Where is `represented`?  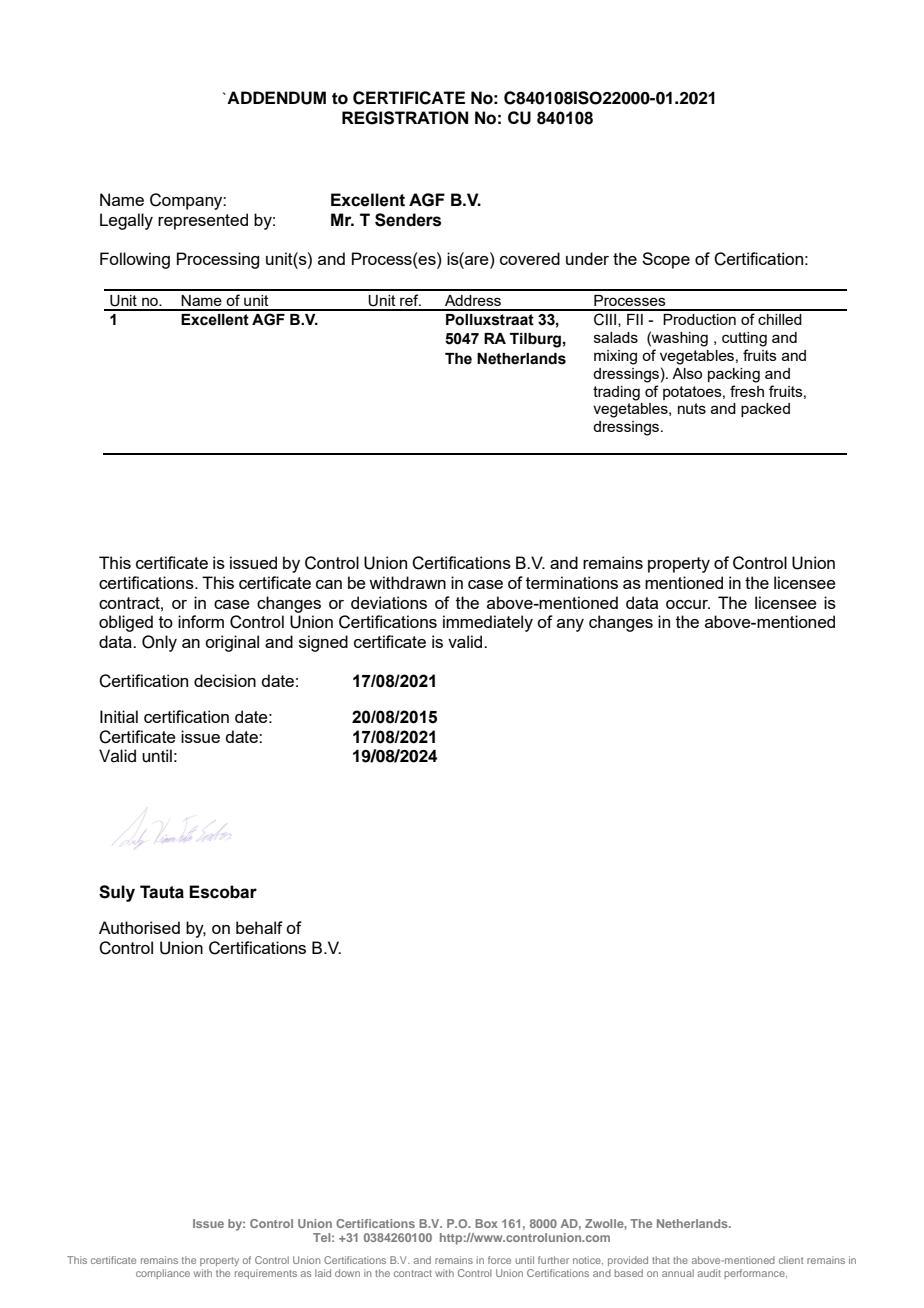 represented is located at coordinates (203, 221).
